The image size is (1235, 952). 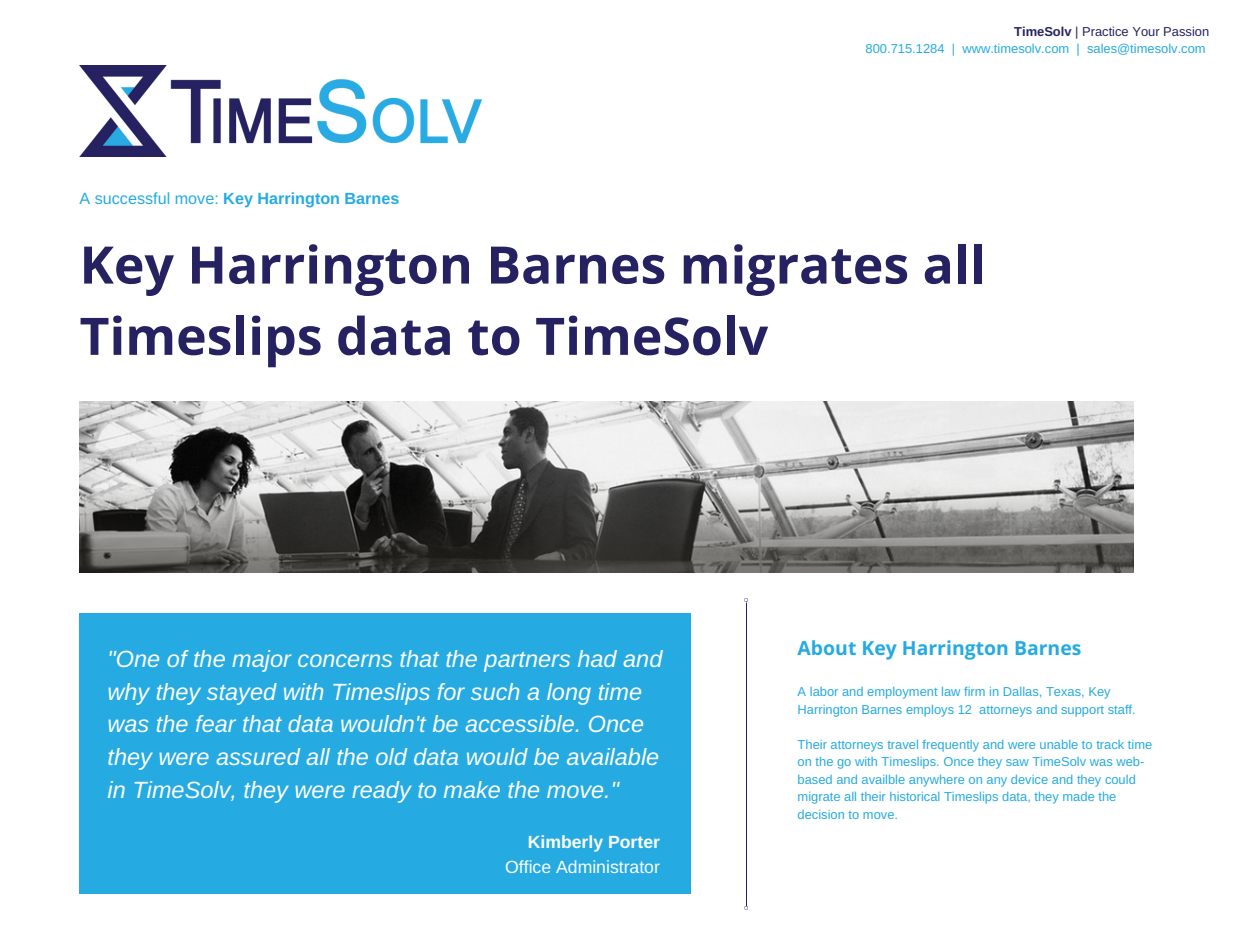 What do you see at coordinates (242, 694) in the page?
I see `stayed` at bounding box center [242, 694].
